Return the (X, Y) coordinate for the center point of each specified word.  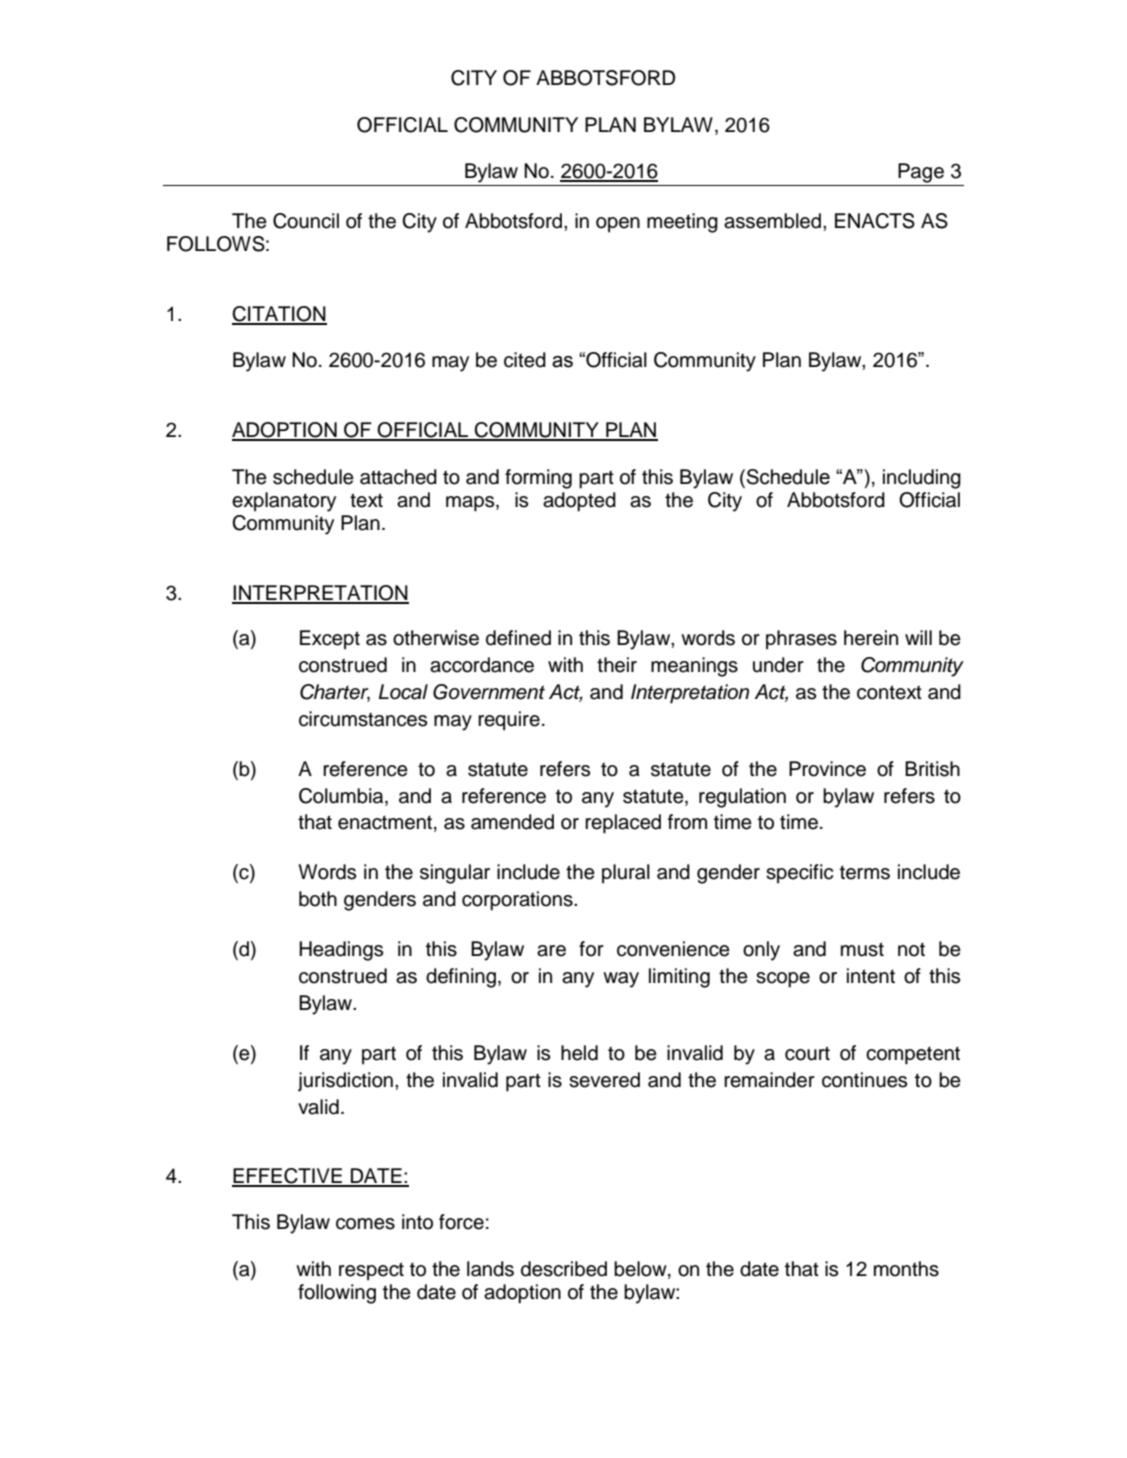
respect (371, 1271)
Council (306, 221)
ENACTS (875, 221)
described (564, 1269)
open (618, 225)
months (906, 1269)
